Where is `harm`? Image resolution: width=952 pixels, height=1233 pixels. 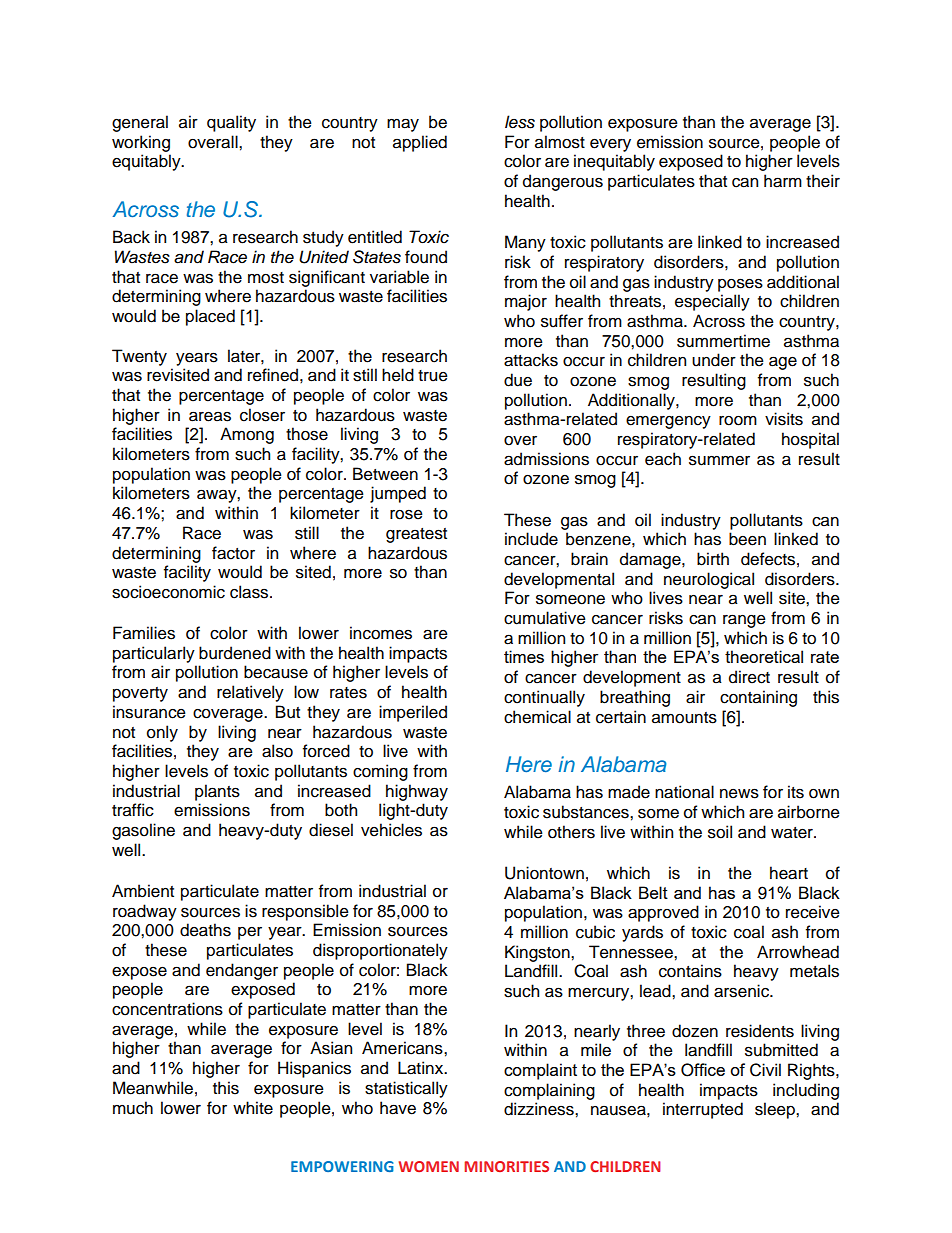
harm is located at coordinates (783, 181).
